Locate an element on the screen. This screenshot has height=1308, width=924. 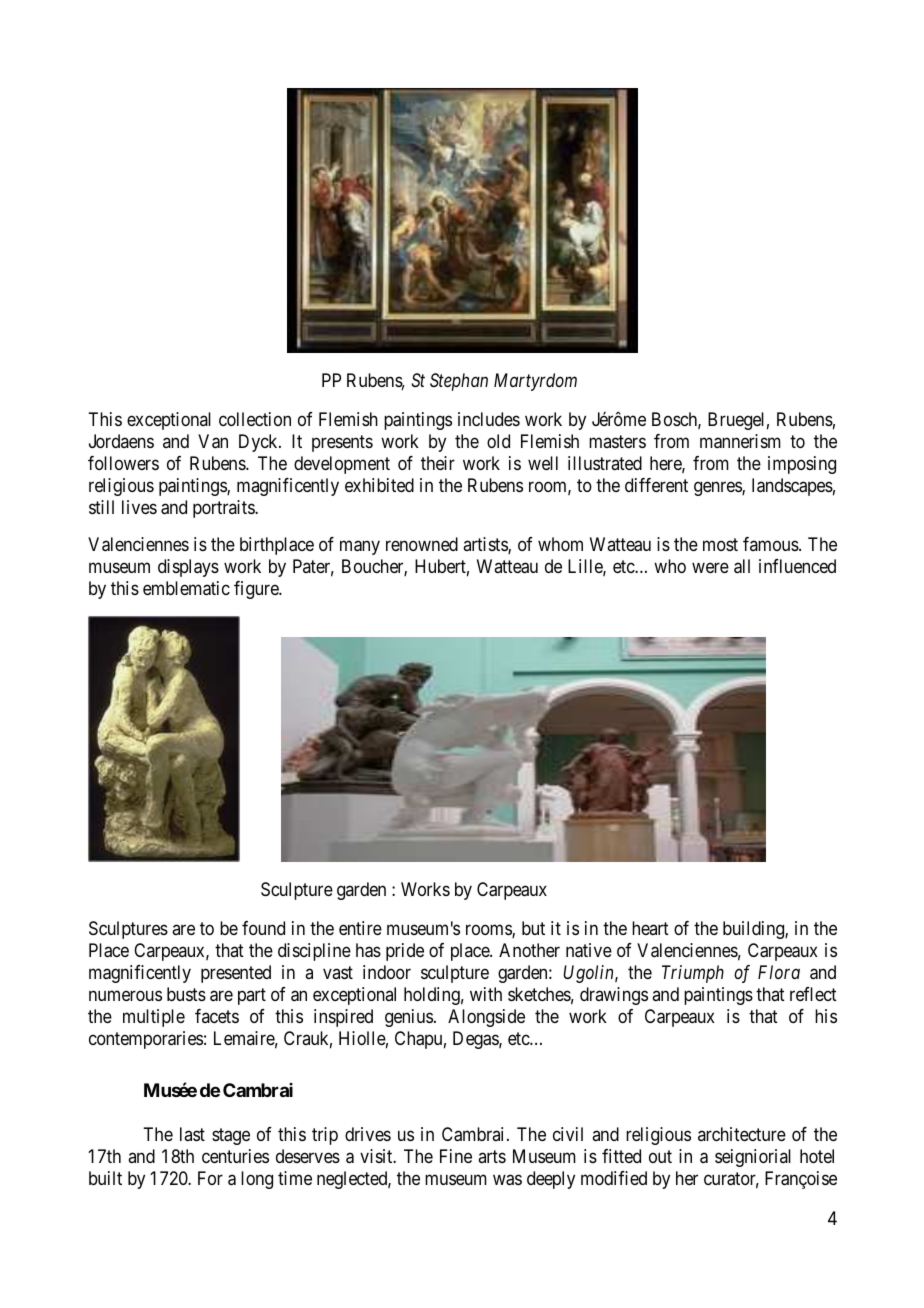
last is located at coordinates (192, 1134).
